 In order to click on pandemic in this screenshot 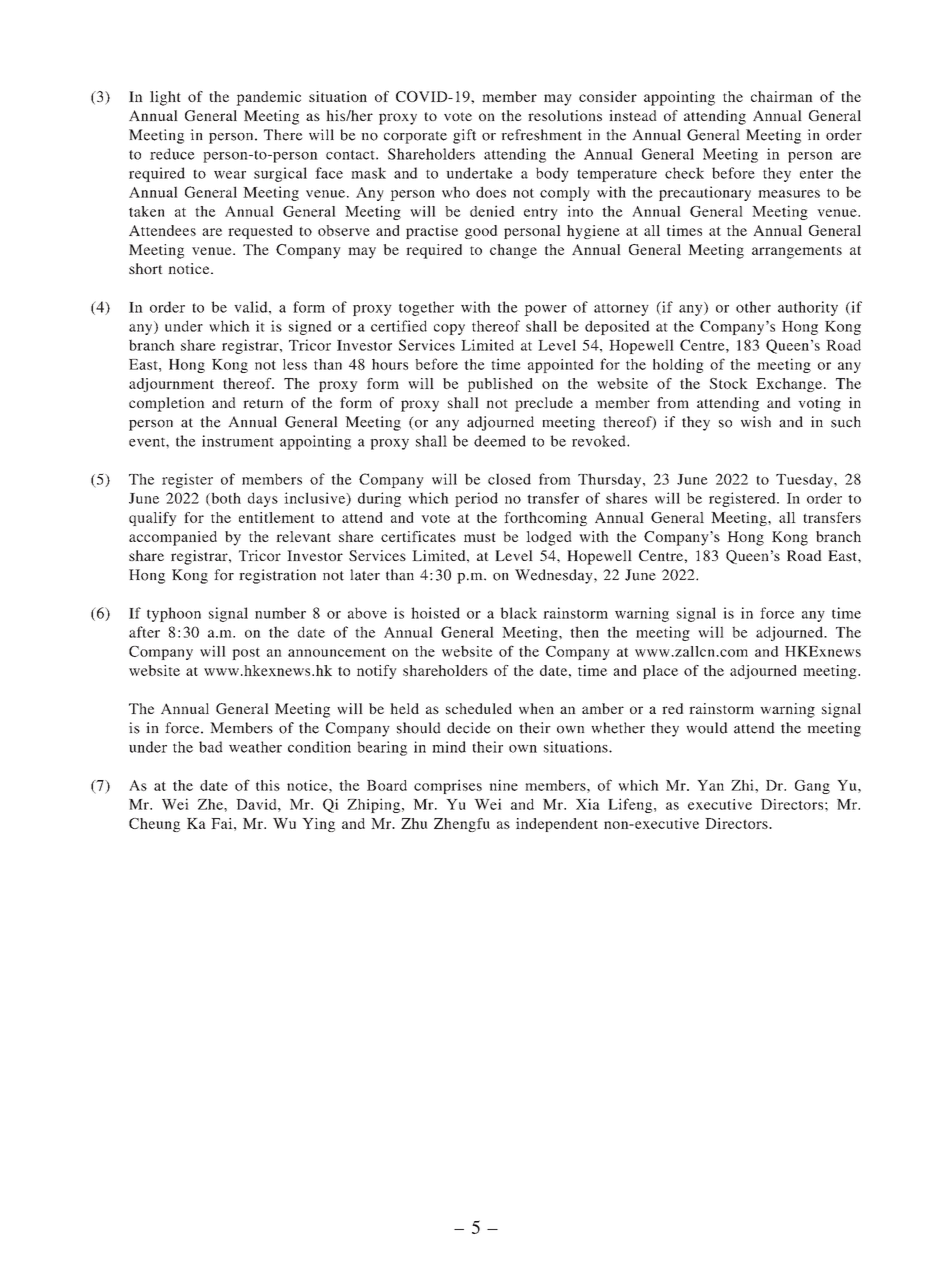, I will do `click(268, 98)`.
